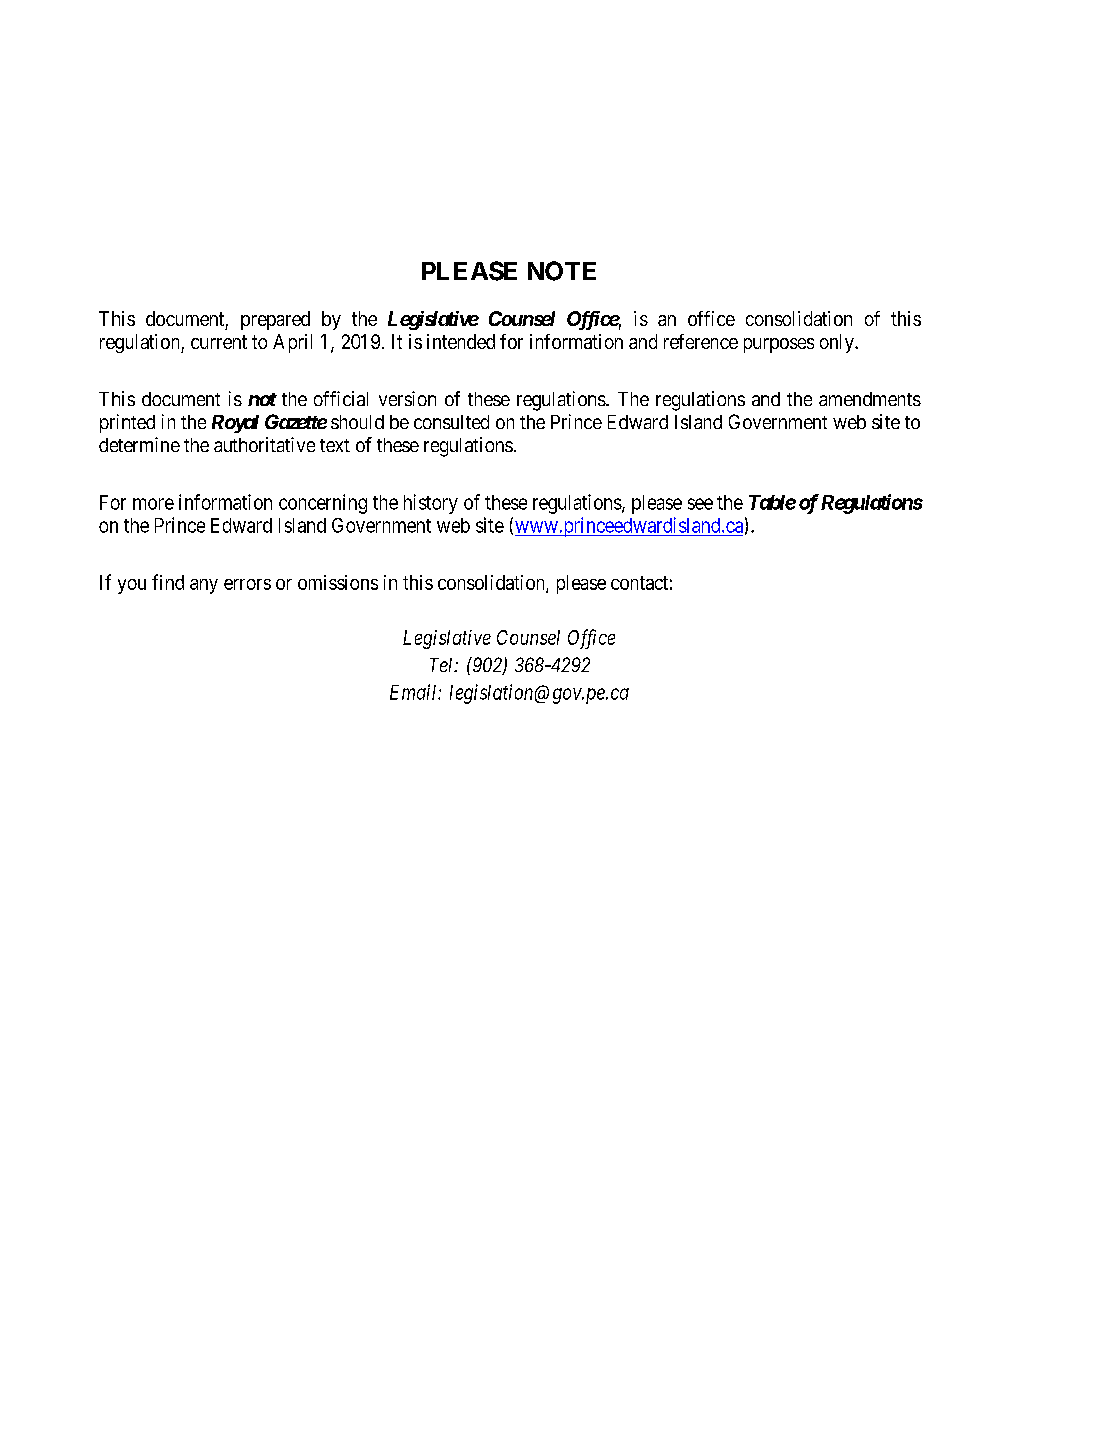 The image size is (1117, 1445). Describe the element at coordinates (562, 271) in the image. I see `NOTE` at that location.
